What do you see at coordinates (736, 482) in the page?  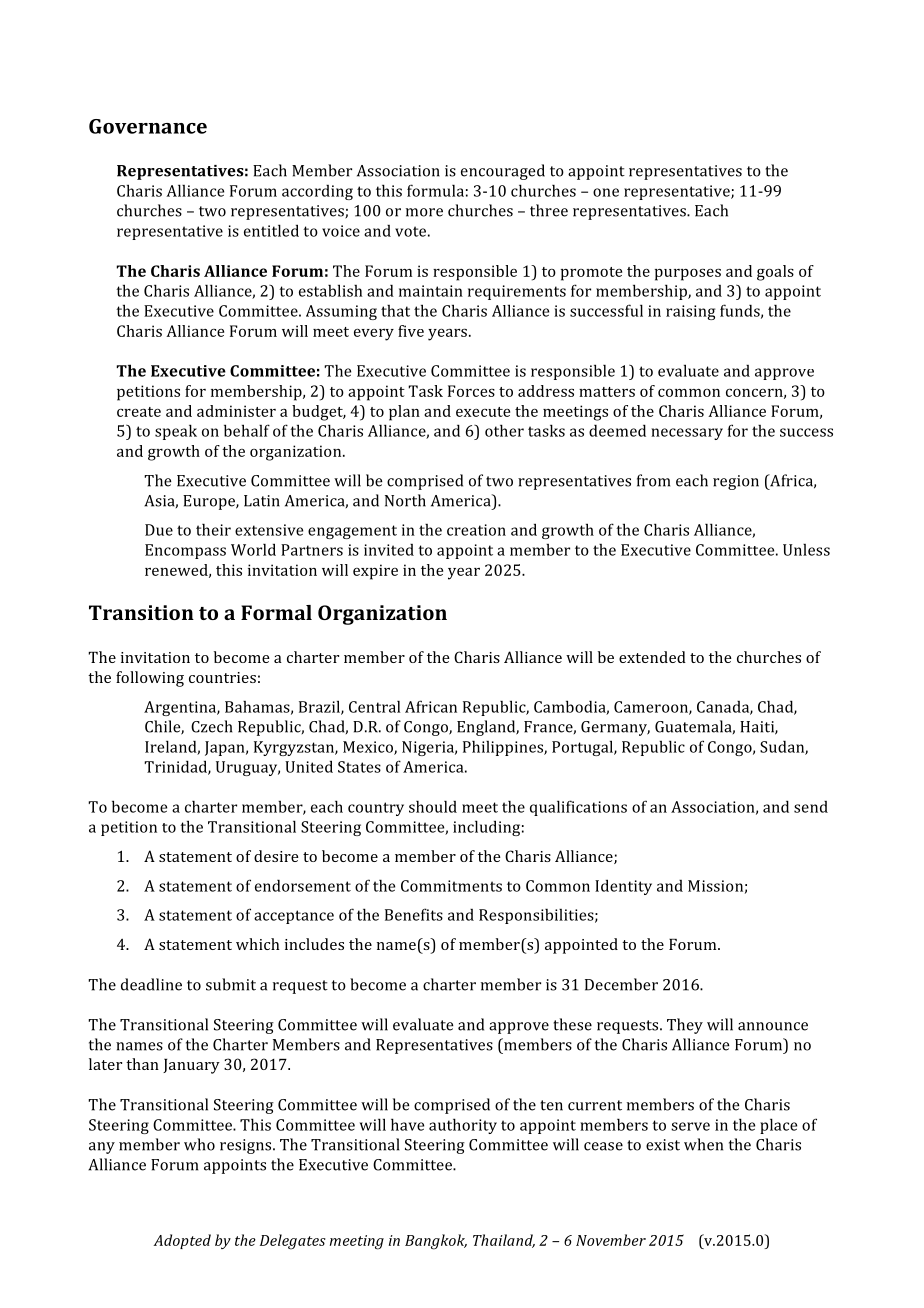 I see `region` at bounding box center [736, 482].
